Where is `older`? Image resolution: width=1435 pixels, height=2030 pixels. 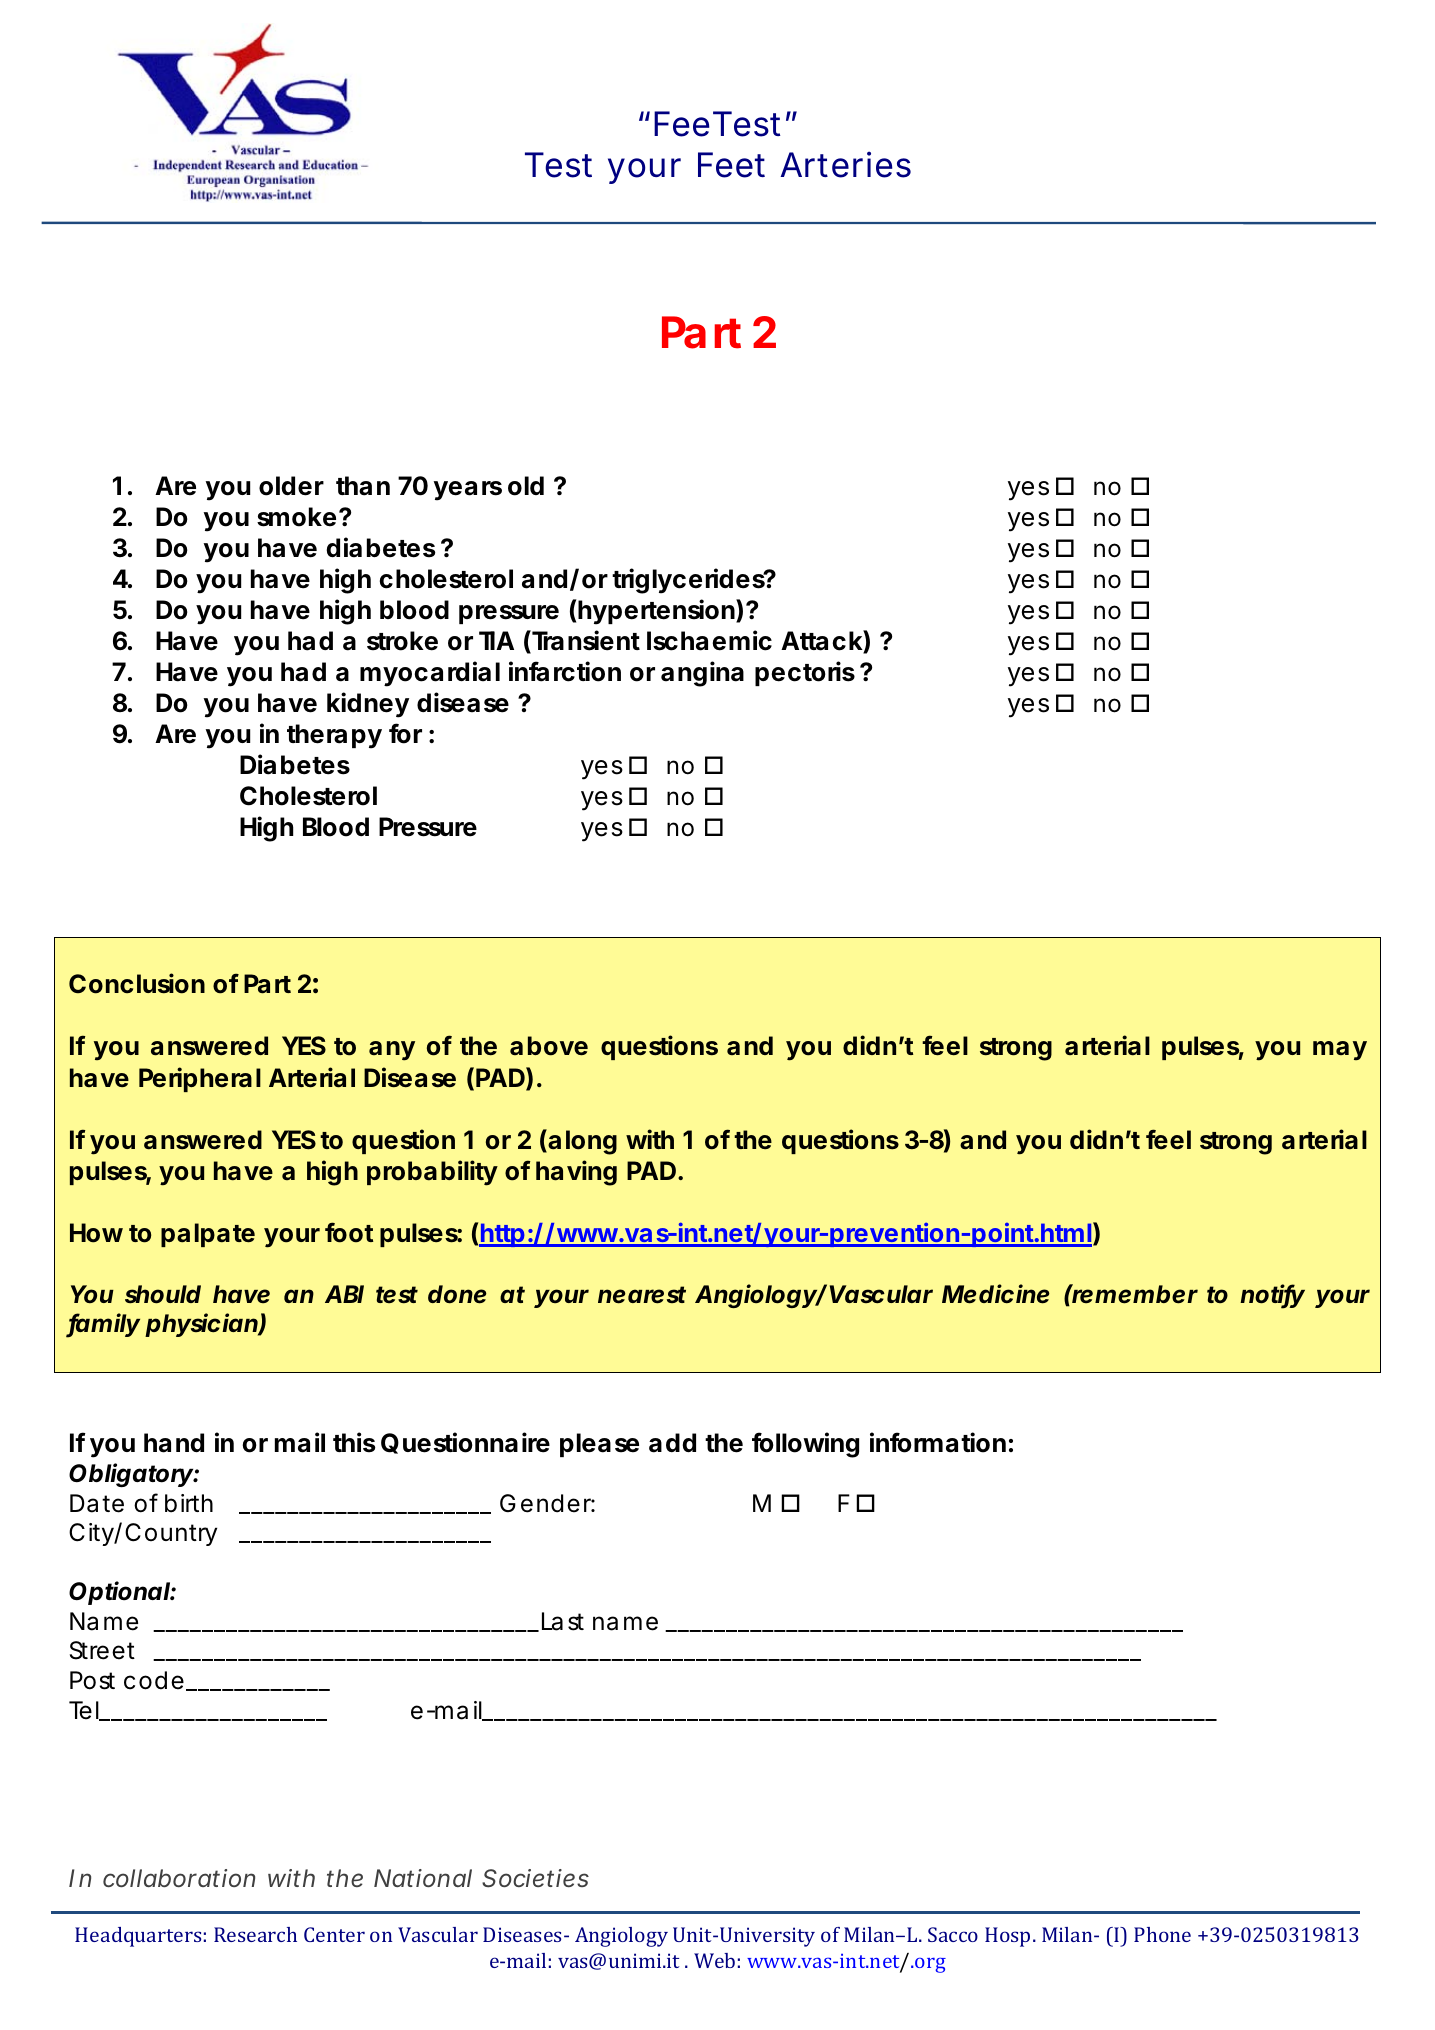 older is located at coordinates (291, 486).
